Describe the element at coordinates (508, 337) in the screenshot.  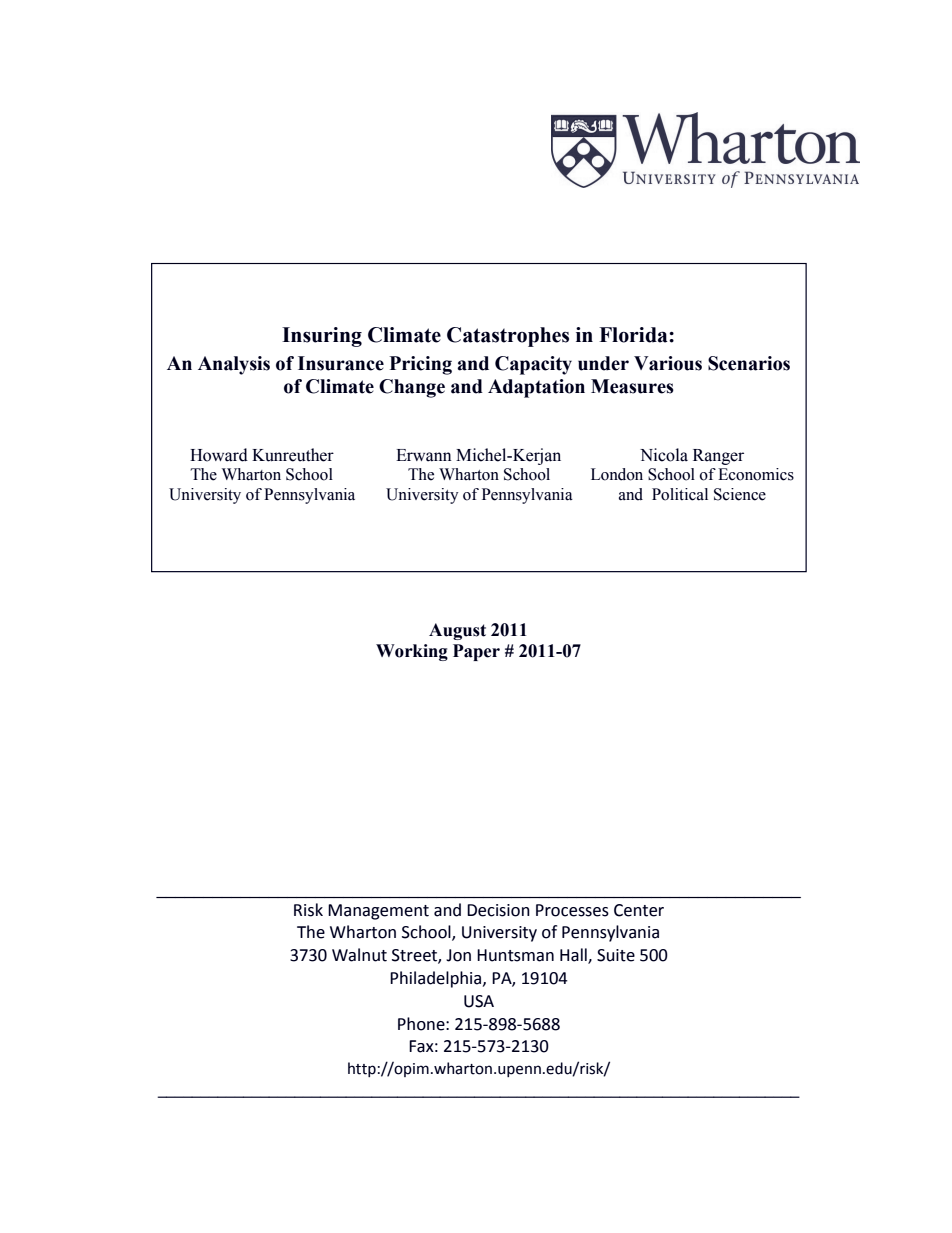
I see `Catastrophes` at that location.
